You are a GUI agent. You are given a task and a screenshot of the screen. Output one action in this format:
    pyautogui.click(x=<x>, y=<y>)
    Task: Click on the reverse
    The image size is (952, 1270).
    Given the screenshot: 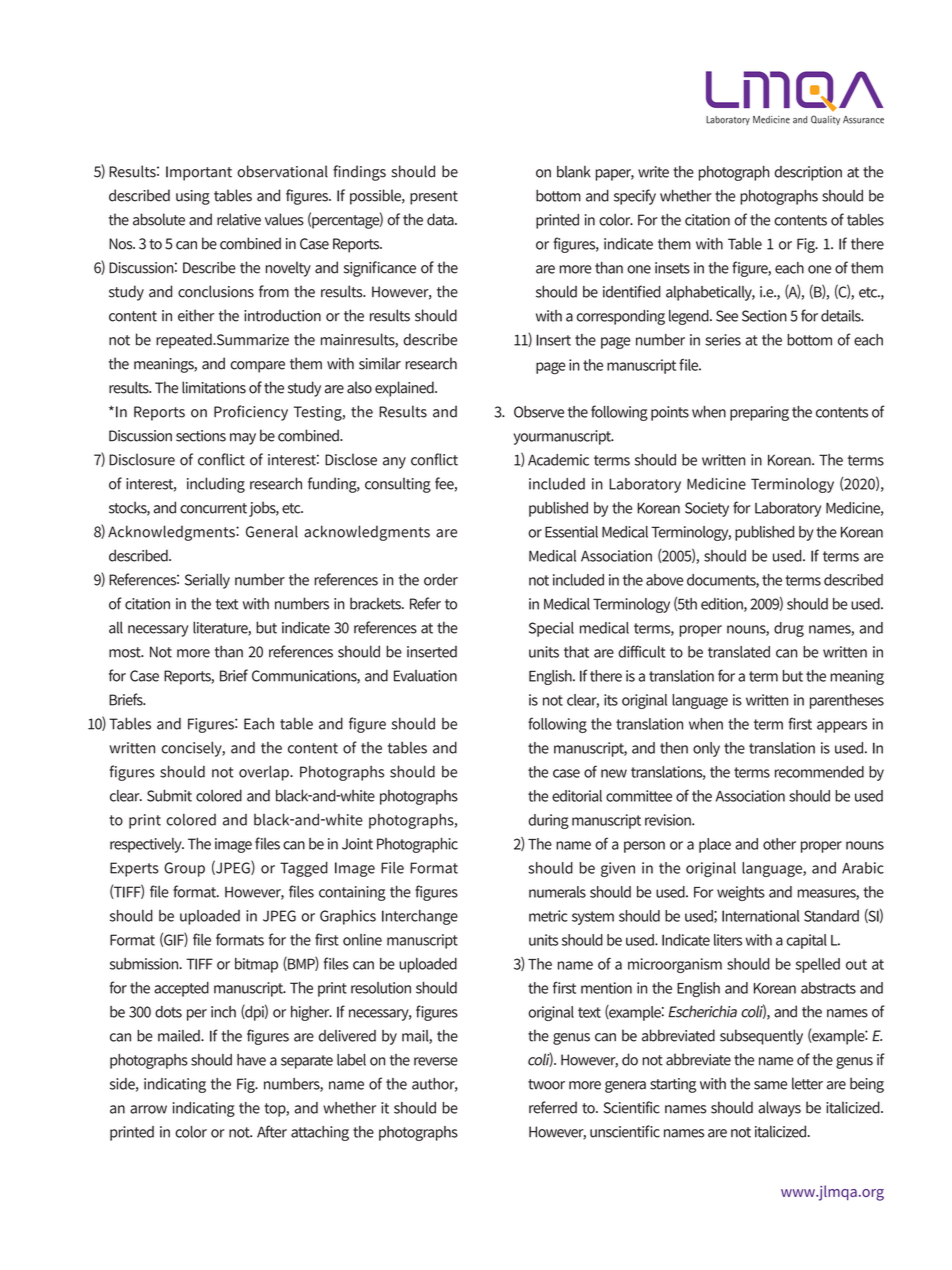 What is the action you would take?
    pyautogui.click(x=436, y=1061)
